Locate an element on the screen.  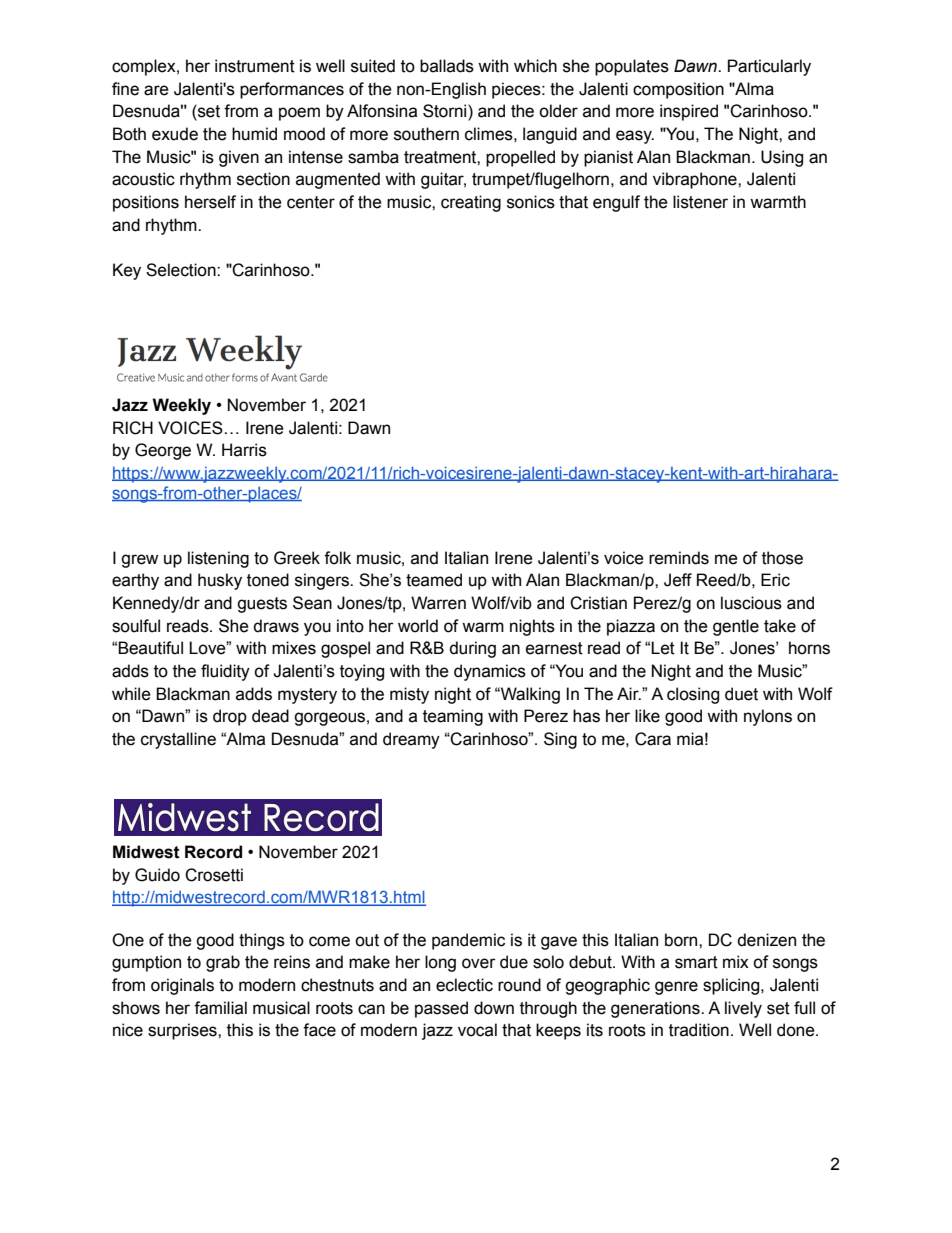
teaming is located at coordinates (453, 717).
